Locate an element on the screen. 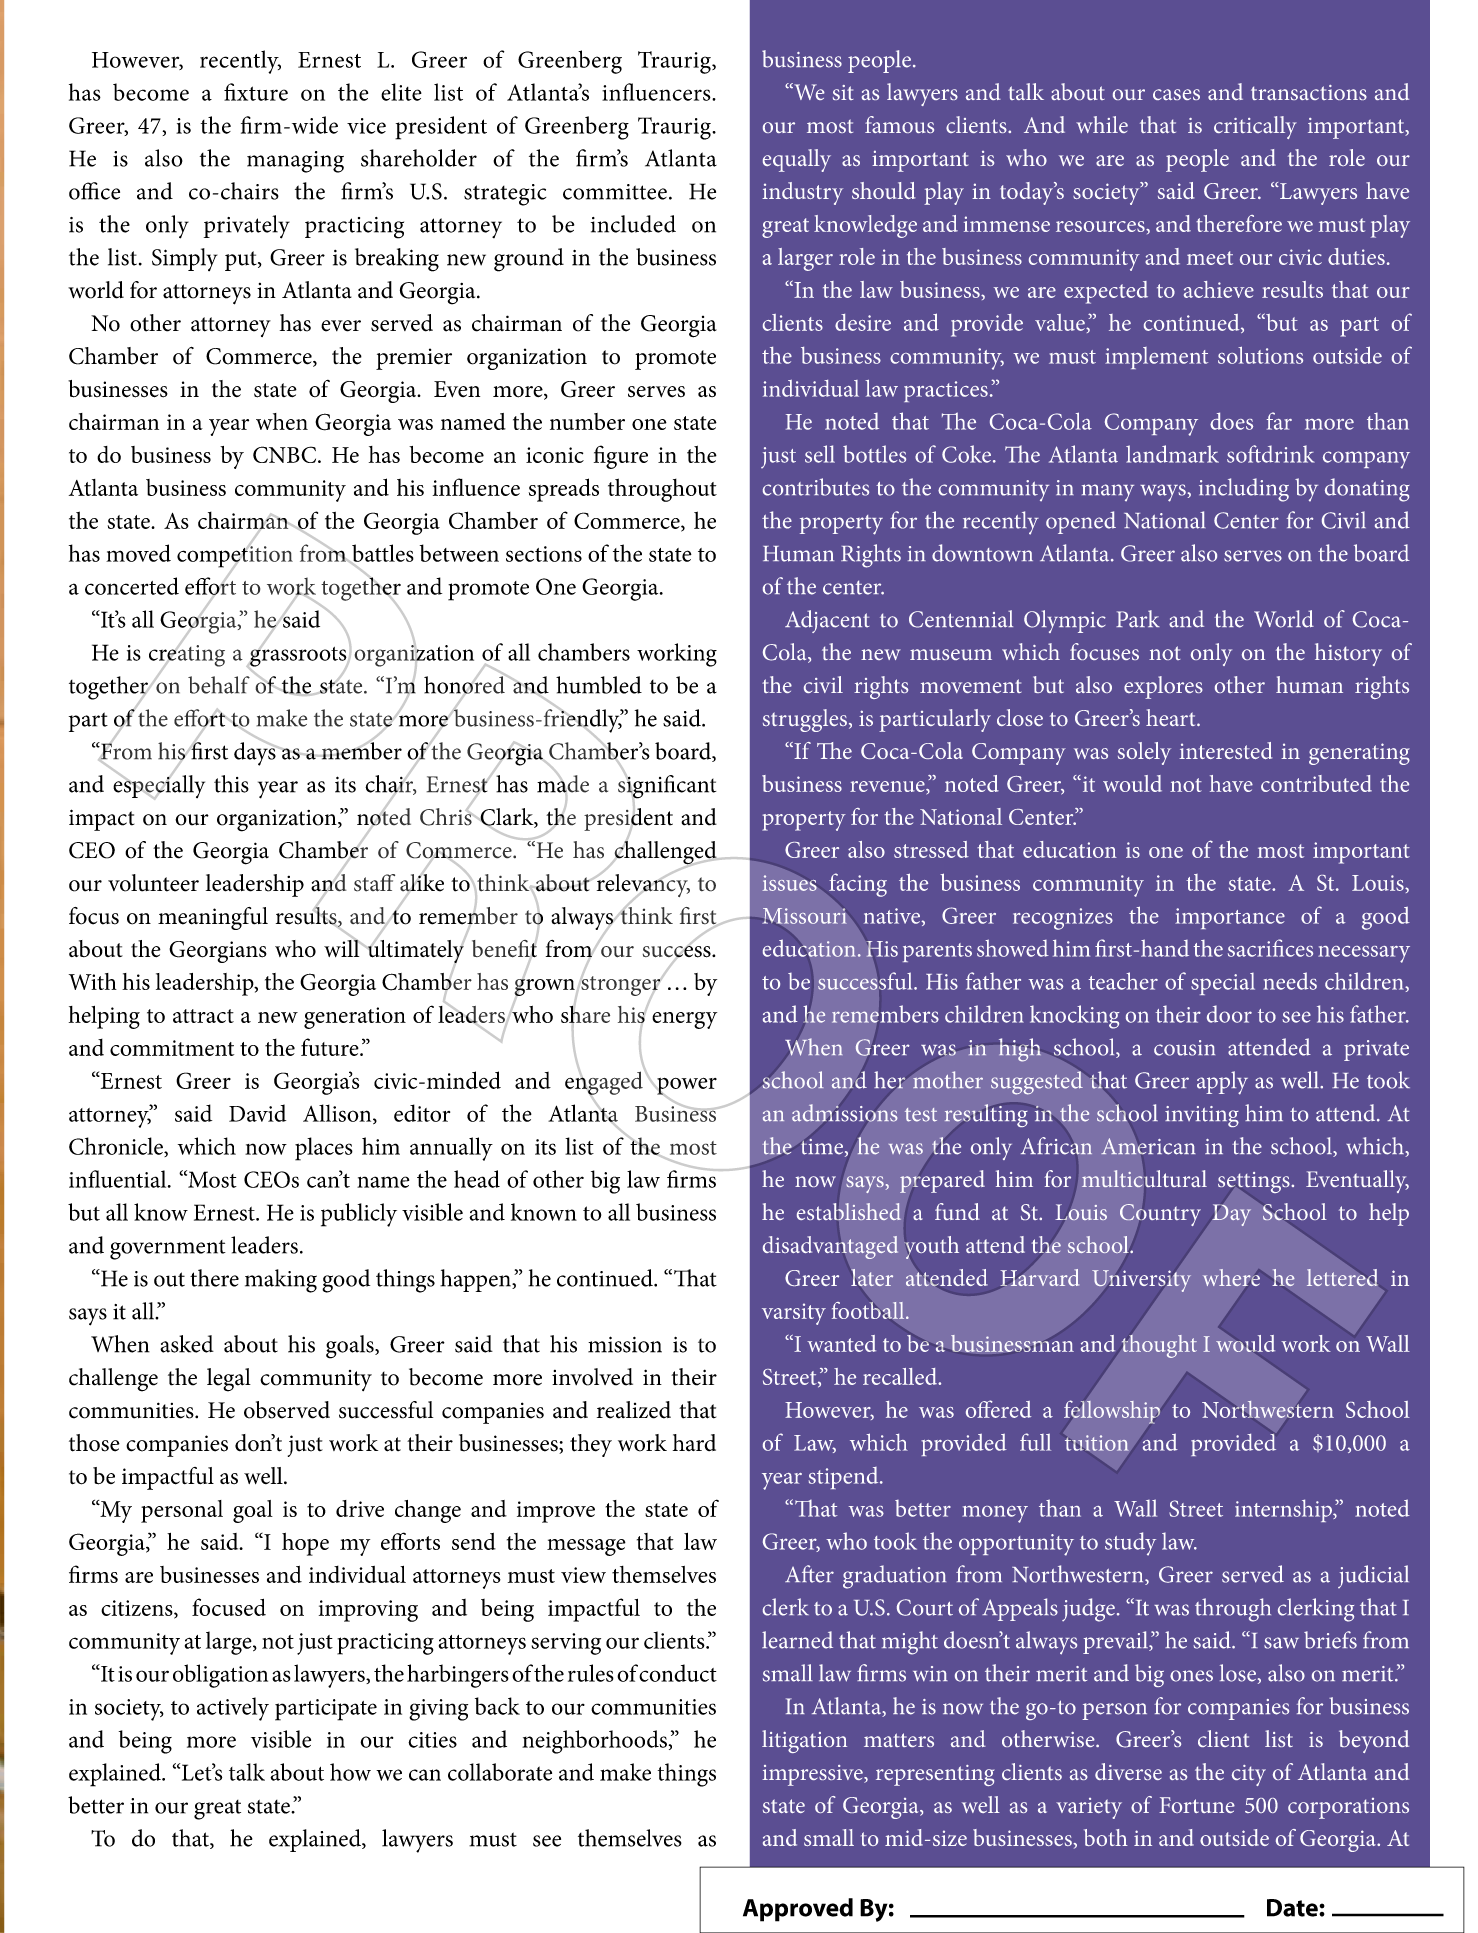  actively is located at coordinates (233, 1709).
